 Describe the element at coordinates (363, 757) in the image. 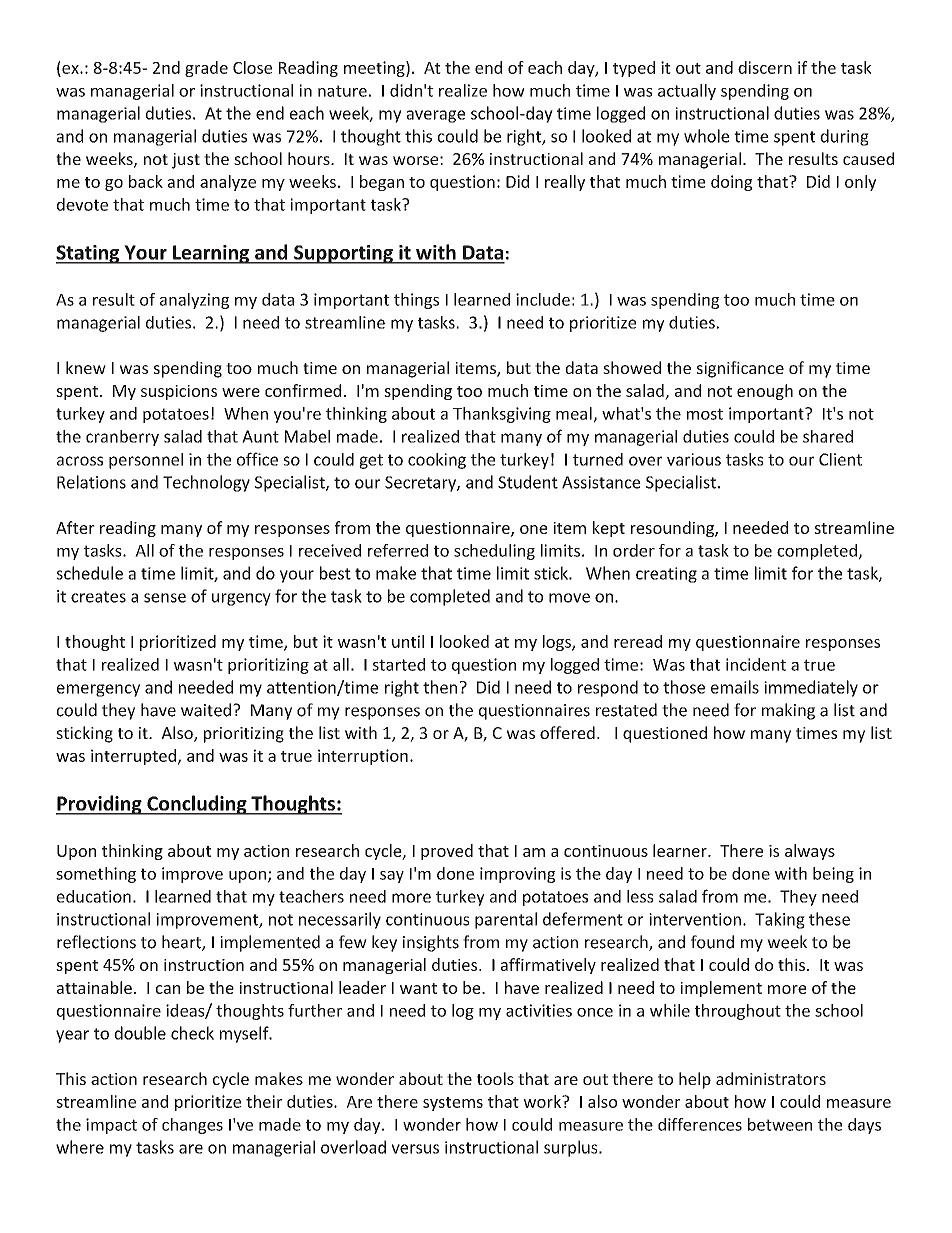

I see `interruption` at that location.
